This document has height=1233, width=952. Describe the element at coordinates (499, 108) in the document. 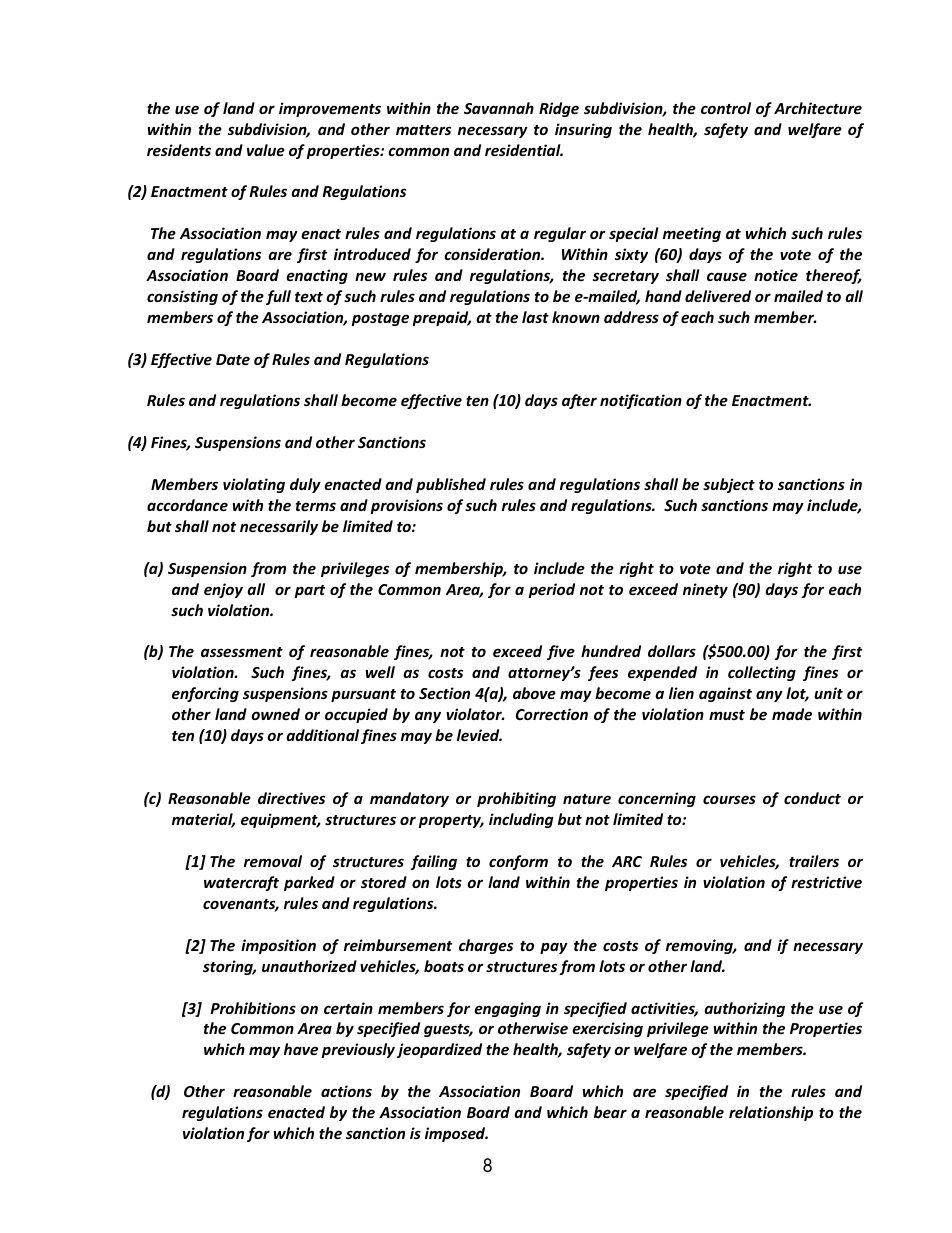

I see `Savannah` at that location.
